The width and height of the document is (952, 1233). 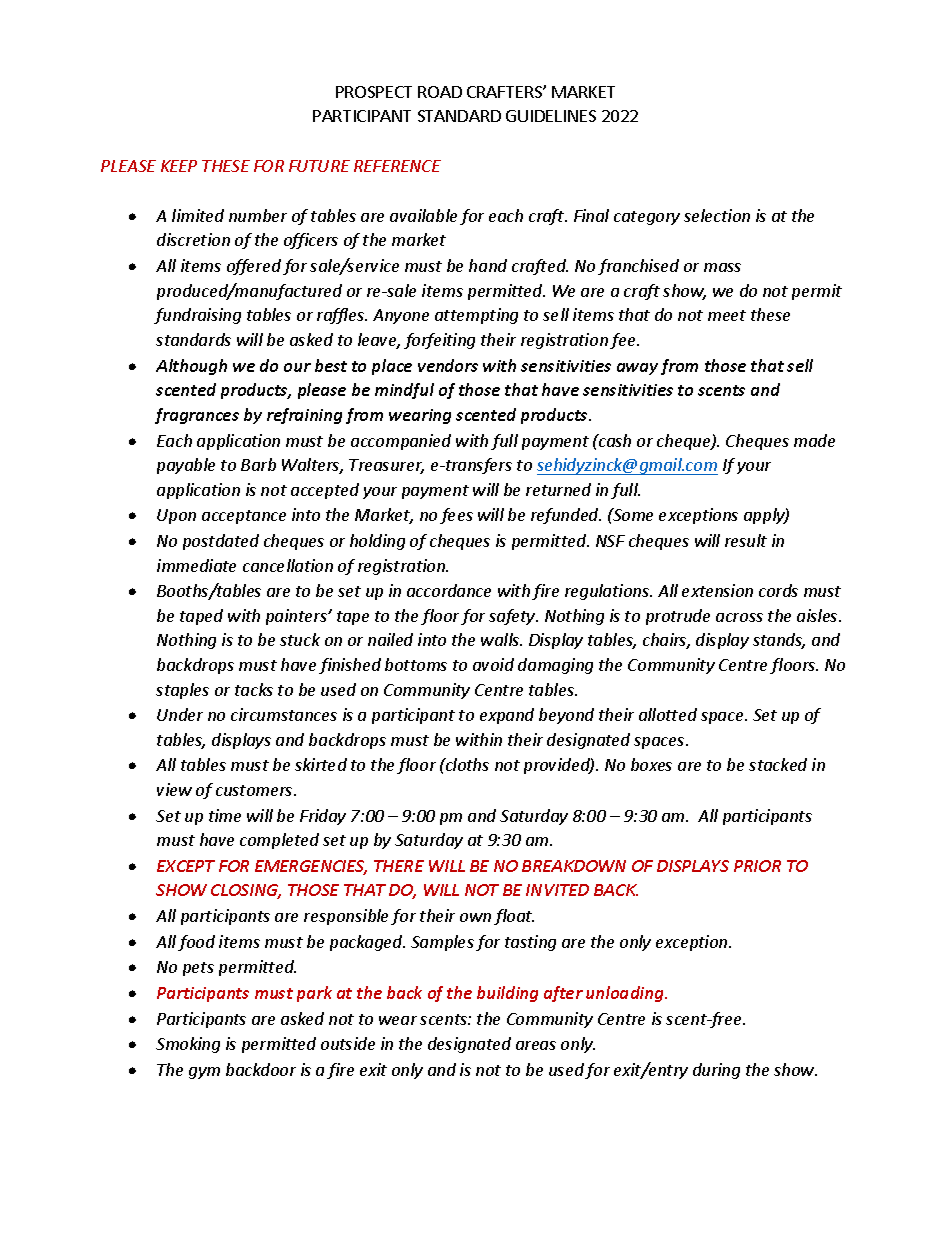 What do you see at coordinates (757, 866) in the document?
I see `PRIOR` at bounding box center [757, 866].
